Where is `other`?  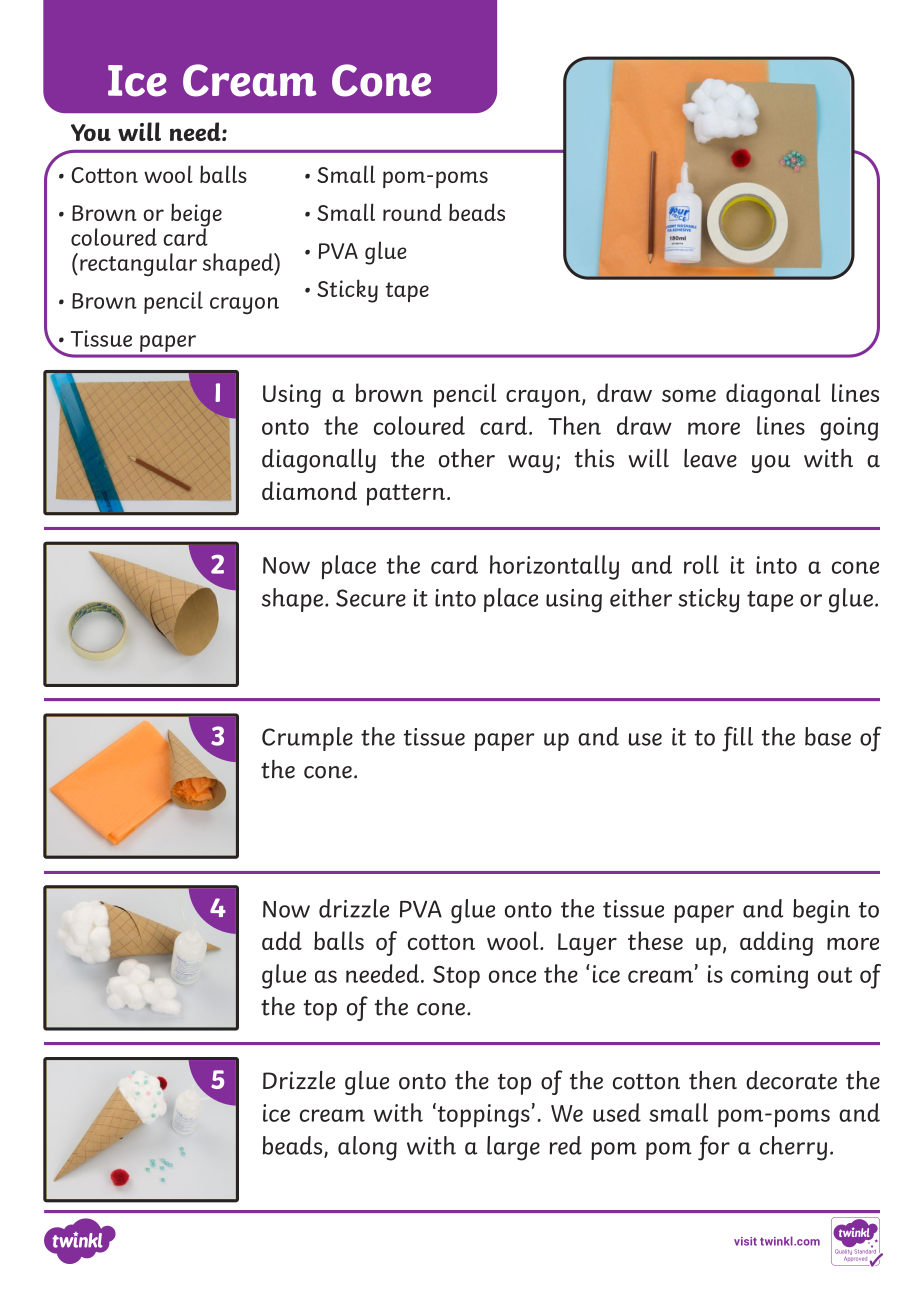
other is located at coordinates (467, 458).
